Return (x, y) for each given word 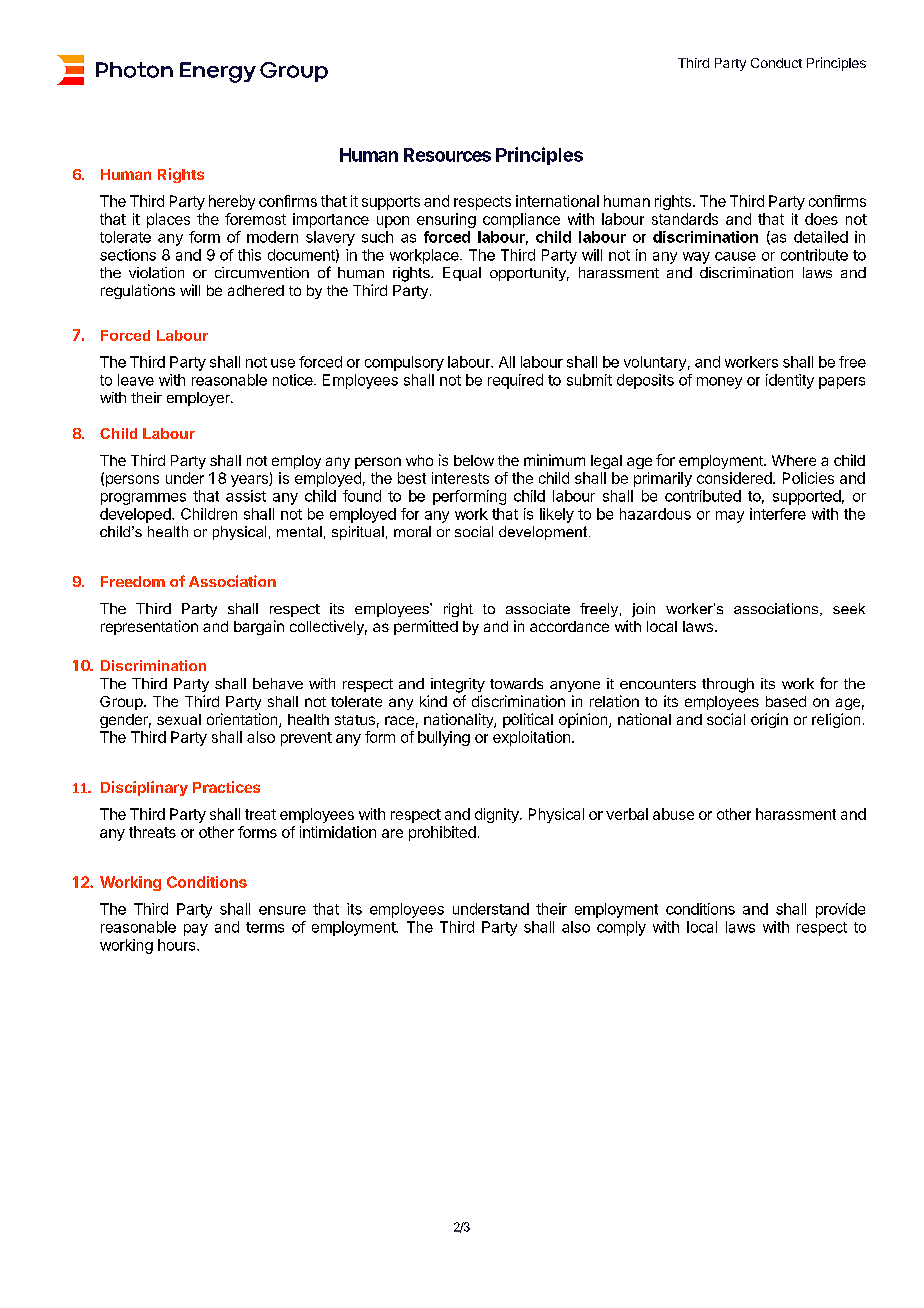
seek (849, 608)
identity (790, 381)
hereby (232, 202)
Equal (462, 274)
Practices (226, 787)
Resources (447, 155)
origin (769, 720)
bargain (259, 627)
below (474, 460)
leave (136, 380)
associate (538, 608)
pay (196, 930)
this (249, 255)
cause (735, 256)
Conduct (776, 63)
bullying (444, 738)
